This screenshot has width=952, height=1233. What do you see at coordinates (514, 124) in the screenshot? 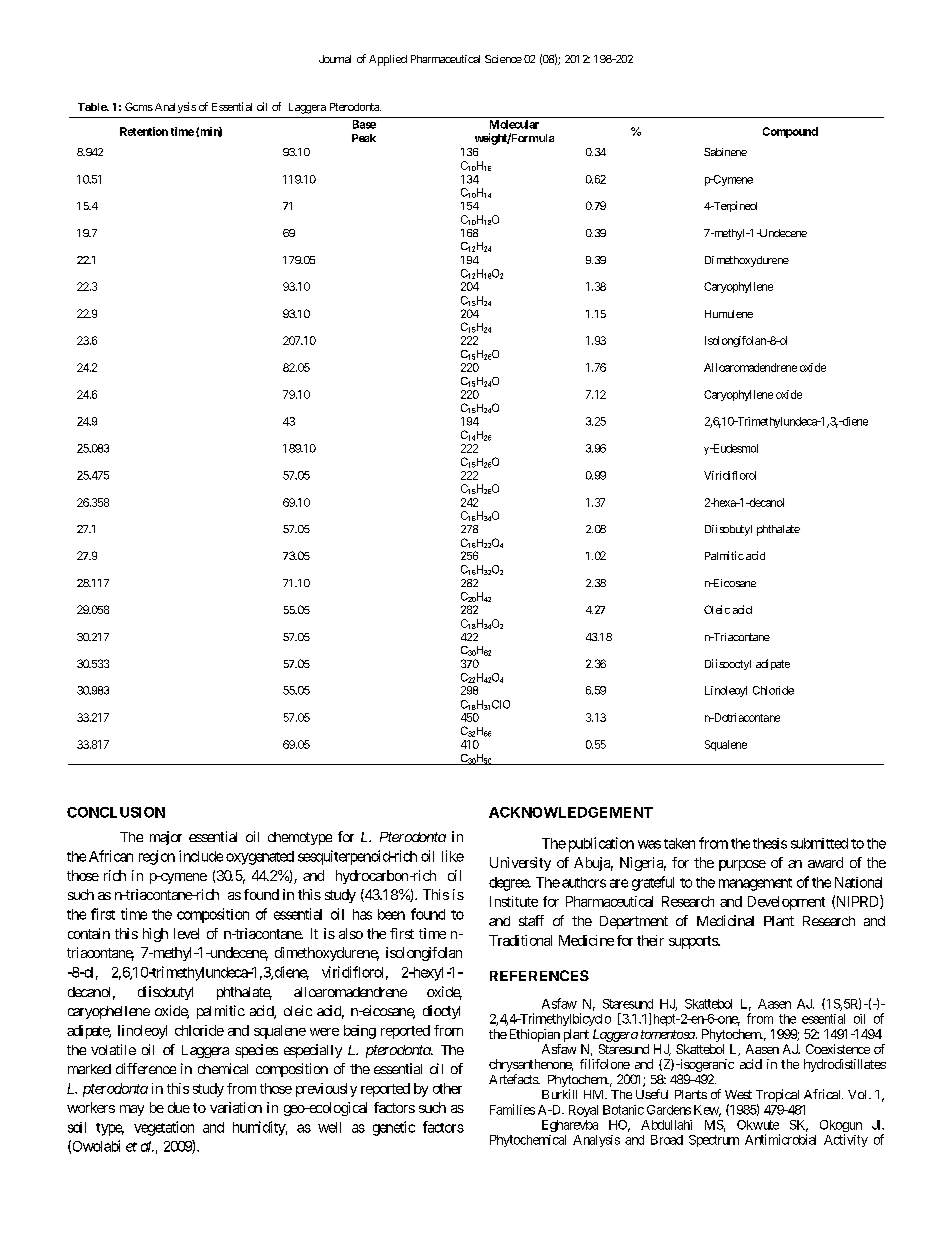
I see `Molecular` at bounding box center [514, 124].
